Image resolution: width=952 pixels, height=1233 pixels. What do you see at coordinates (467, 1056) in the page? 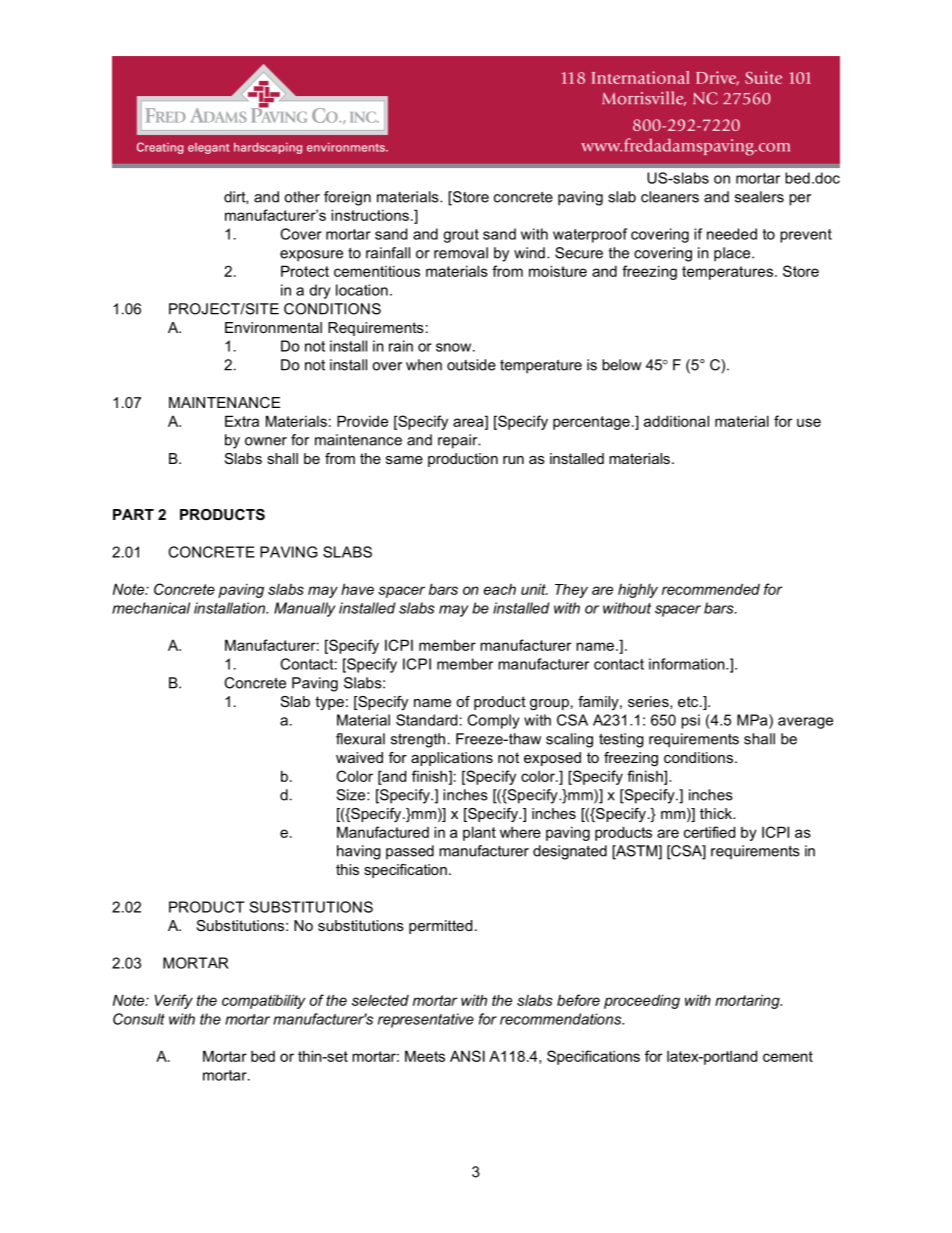
I see `ANSI` at bounding box center [467, 1056].
